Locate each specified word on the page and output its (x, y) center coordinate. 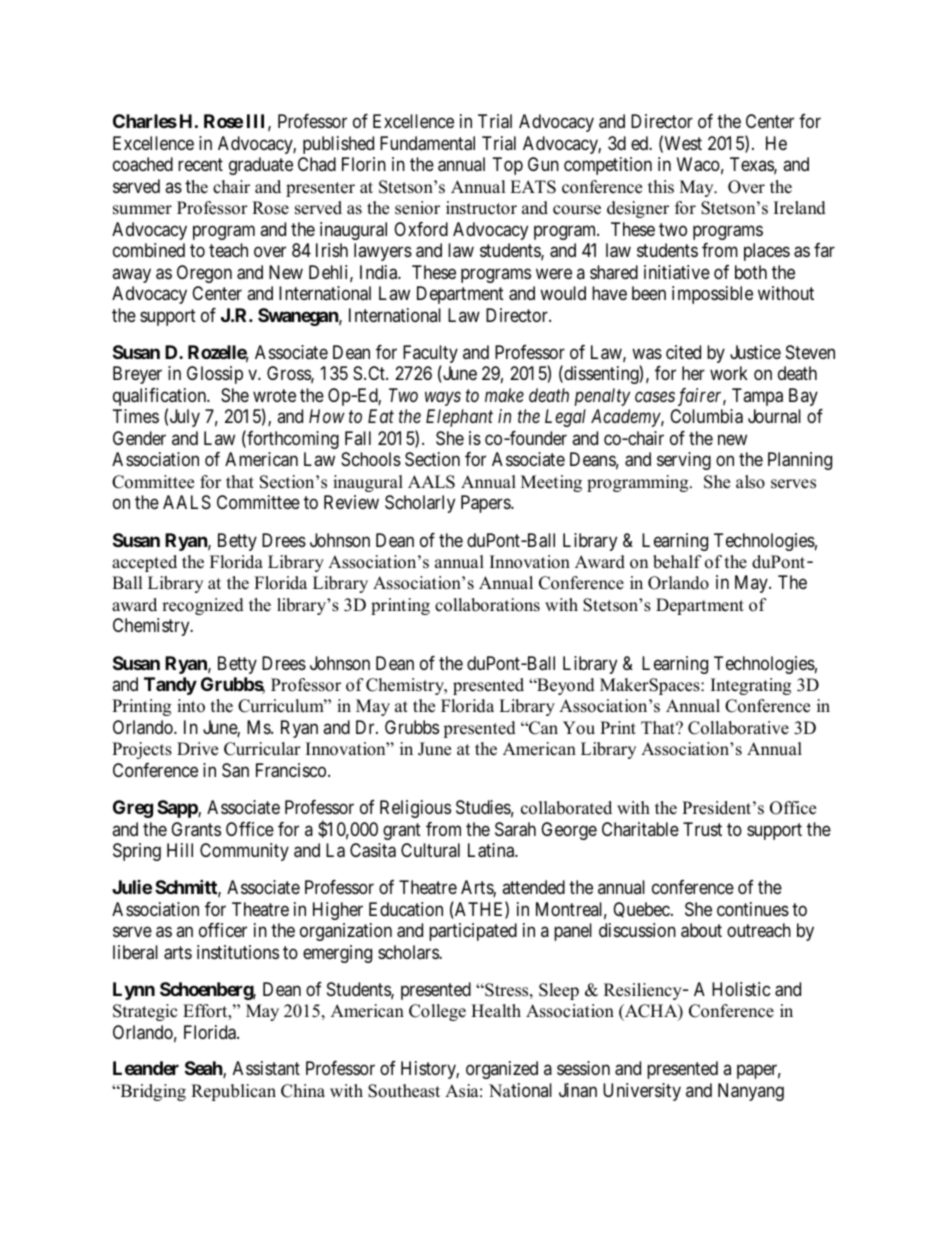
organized (502, 1070)
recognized (203, 606)
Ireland (800, 208)
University (642, 1092)
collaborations (487, 605)
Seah (204, 1069)
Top (508, 166)
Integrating (751, 686)
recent (200, 165)
